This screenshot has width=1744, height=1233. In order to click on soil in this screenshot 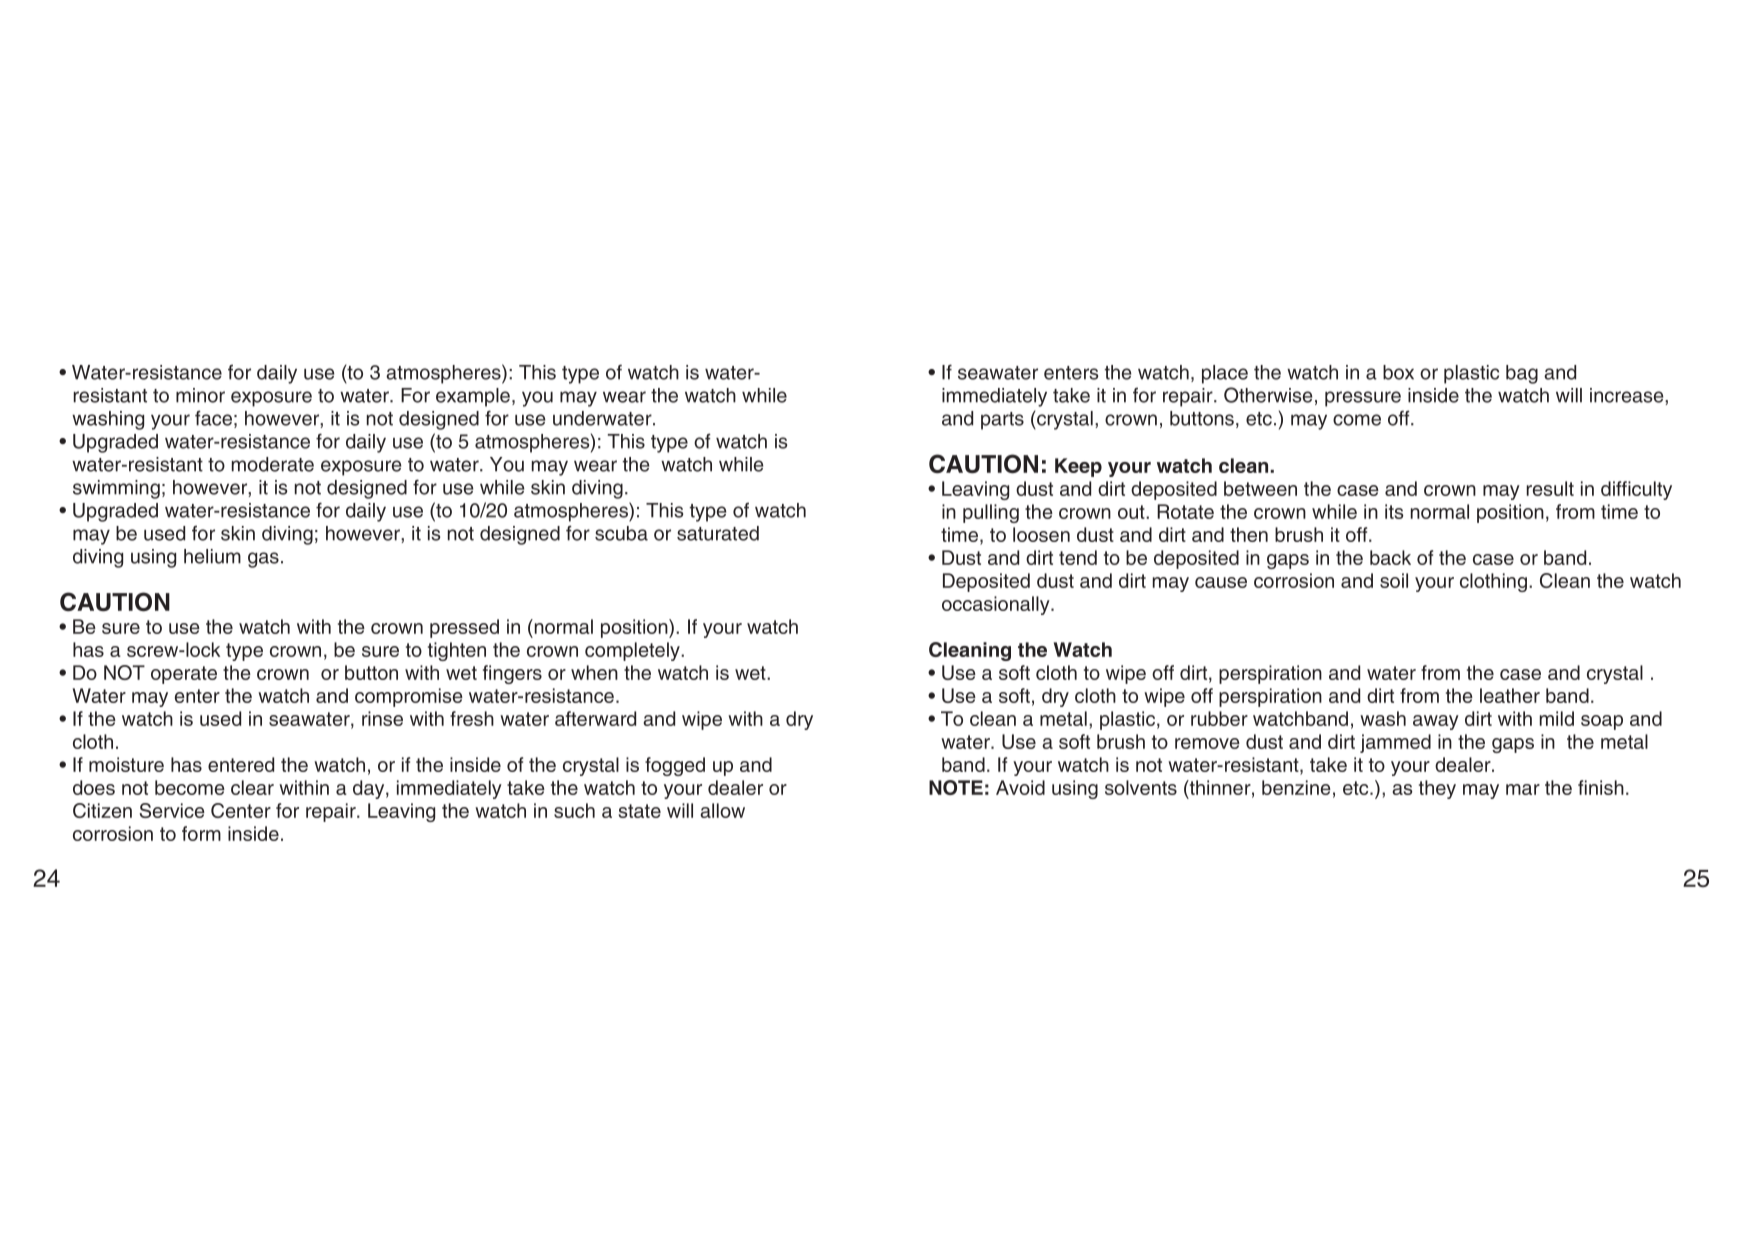, I will do `click(1394, 580)`.
